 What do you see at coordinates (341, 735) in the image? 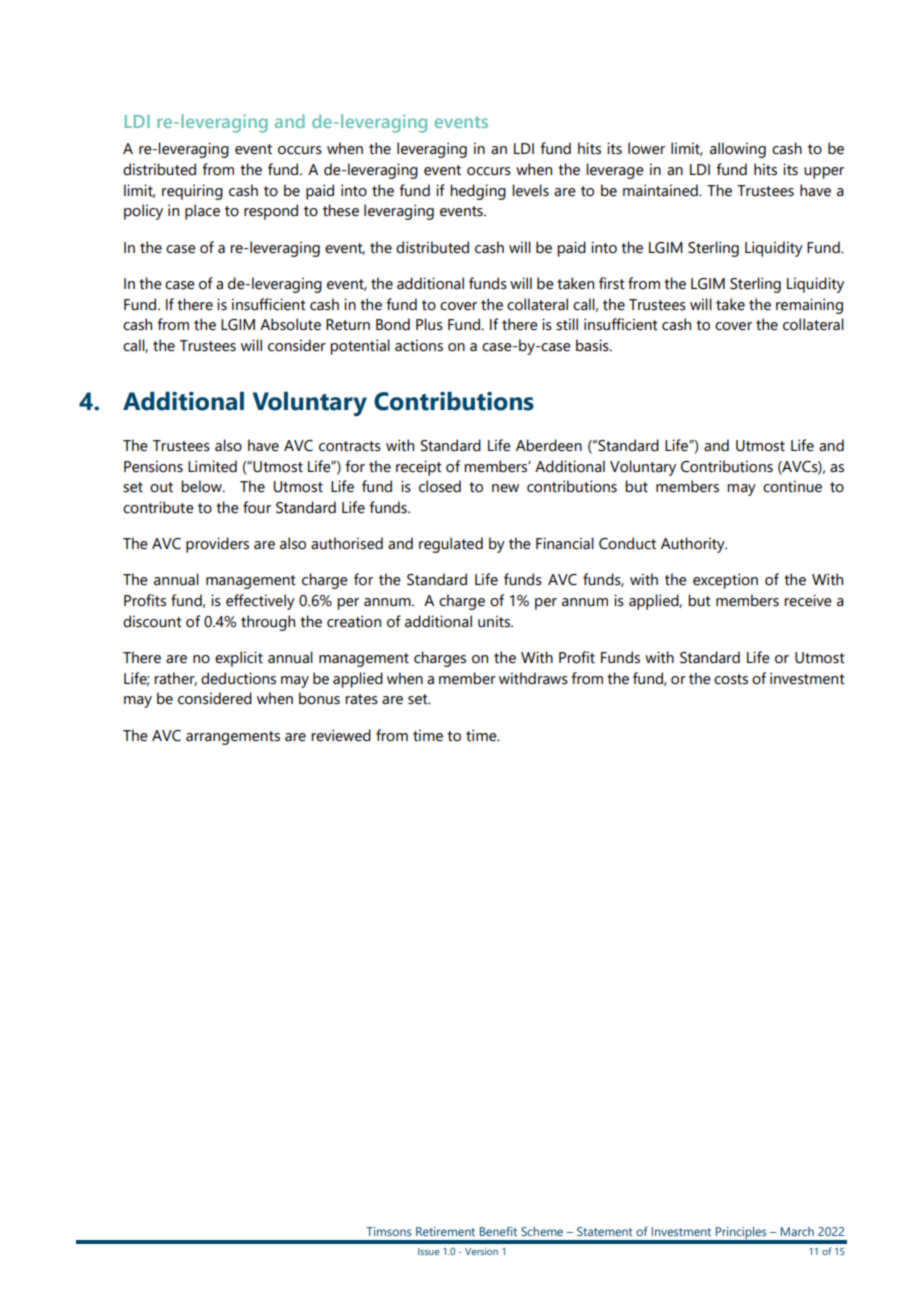
I see `reviewed` at bounding box center [341, 735].
